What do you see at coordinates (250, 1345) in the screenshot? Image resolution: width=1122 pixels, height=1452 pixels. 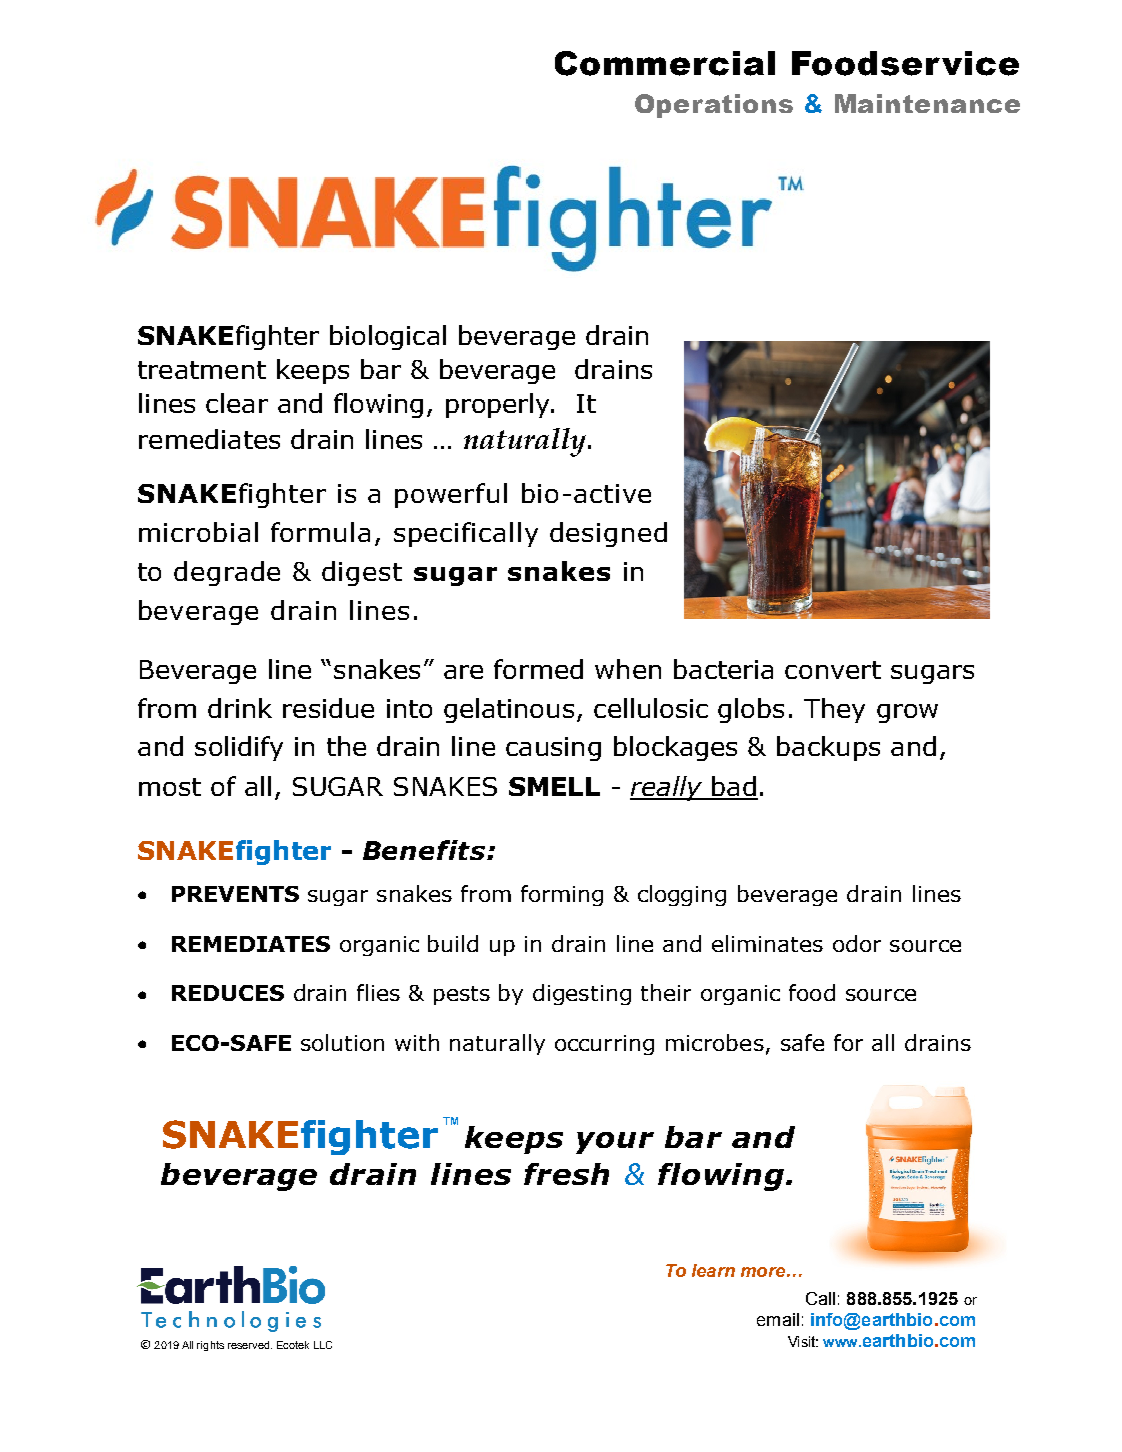 I see `reserved` at bounding box center [250, 1345].
